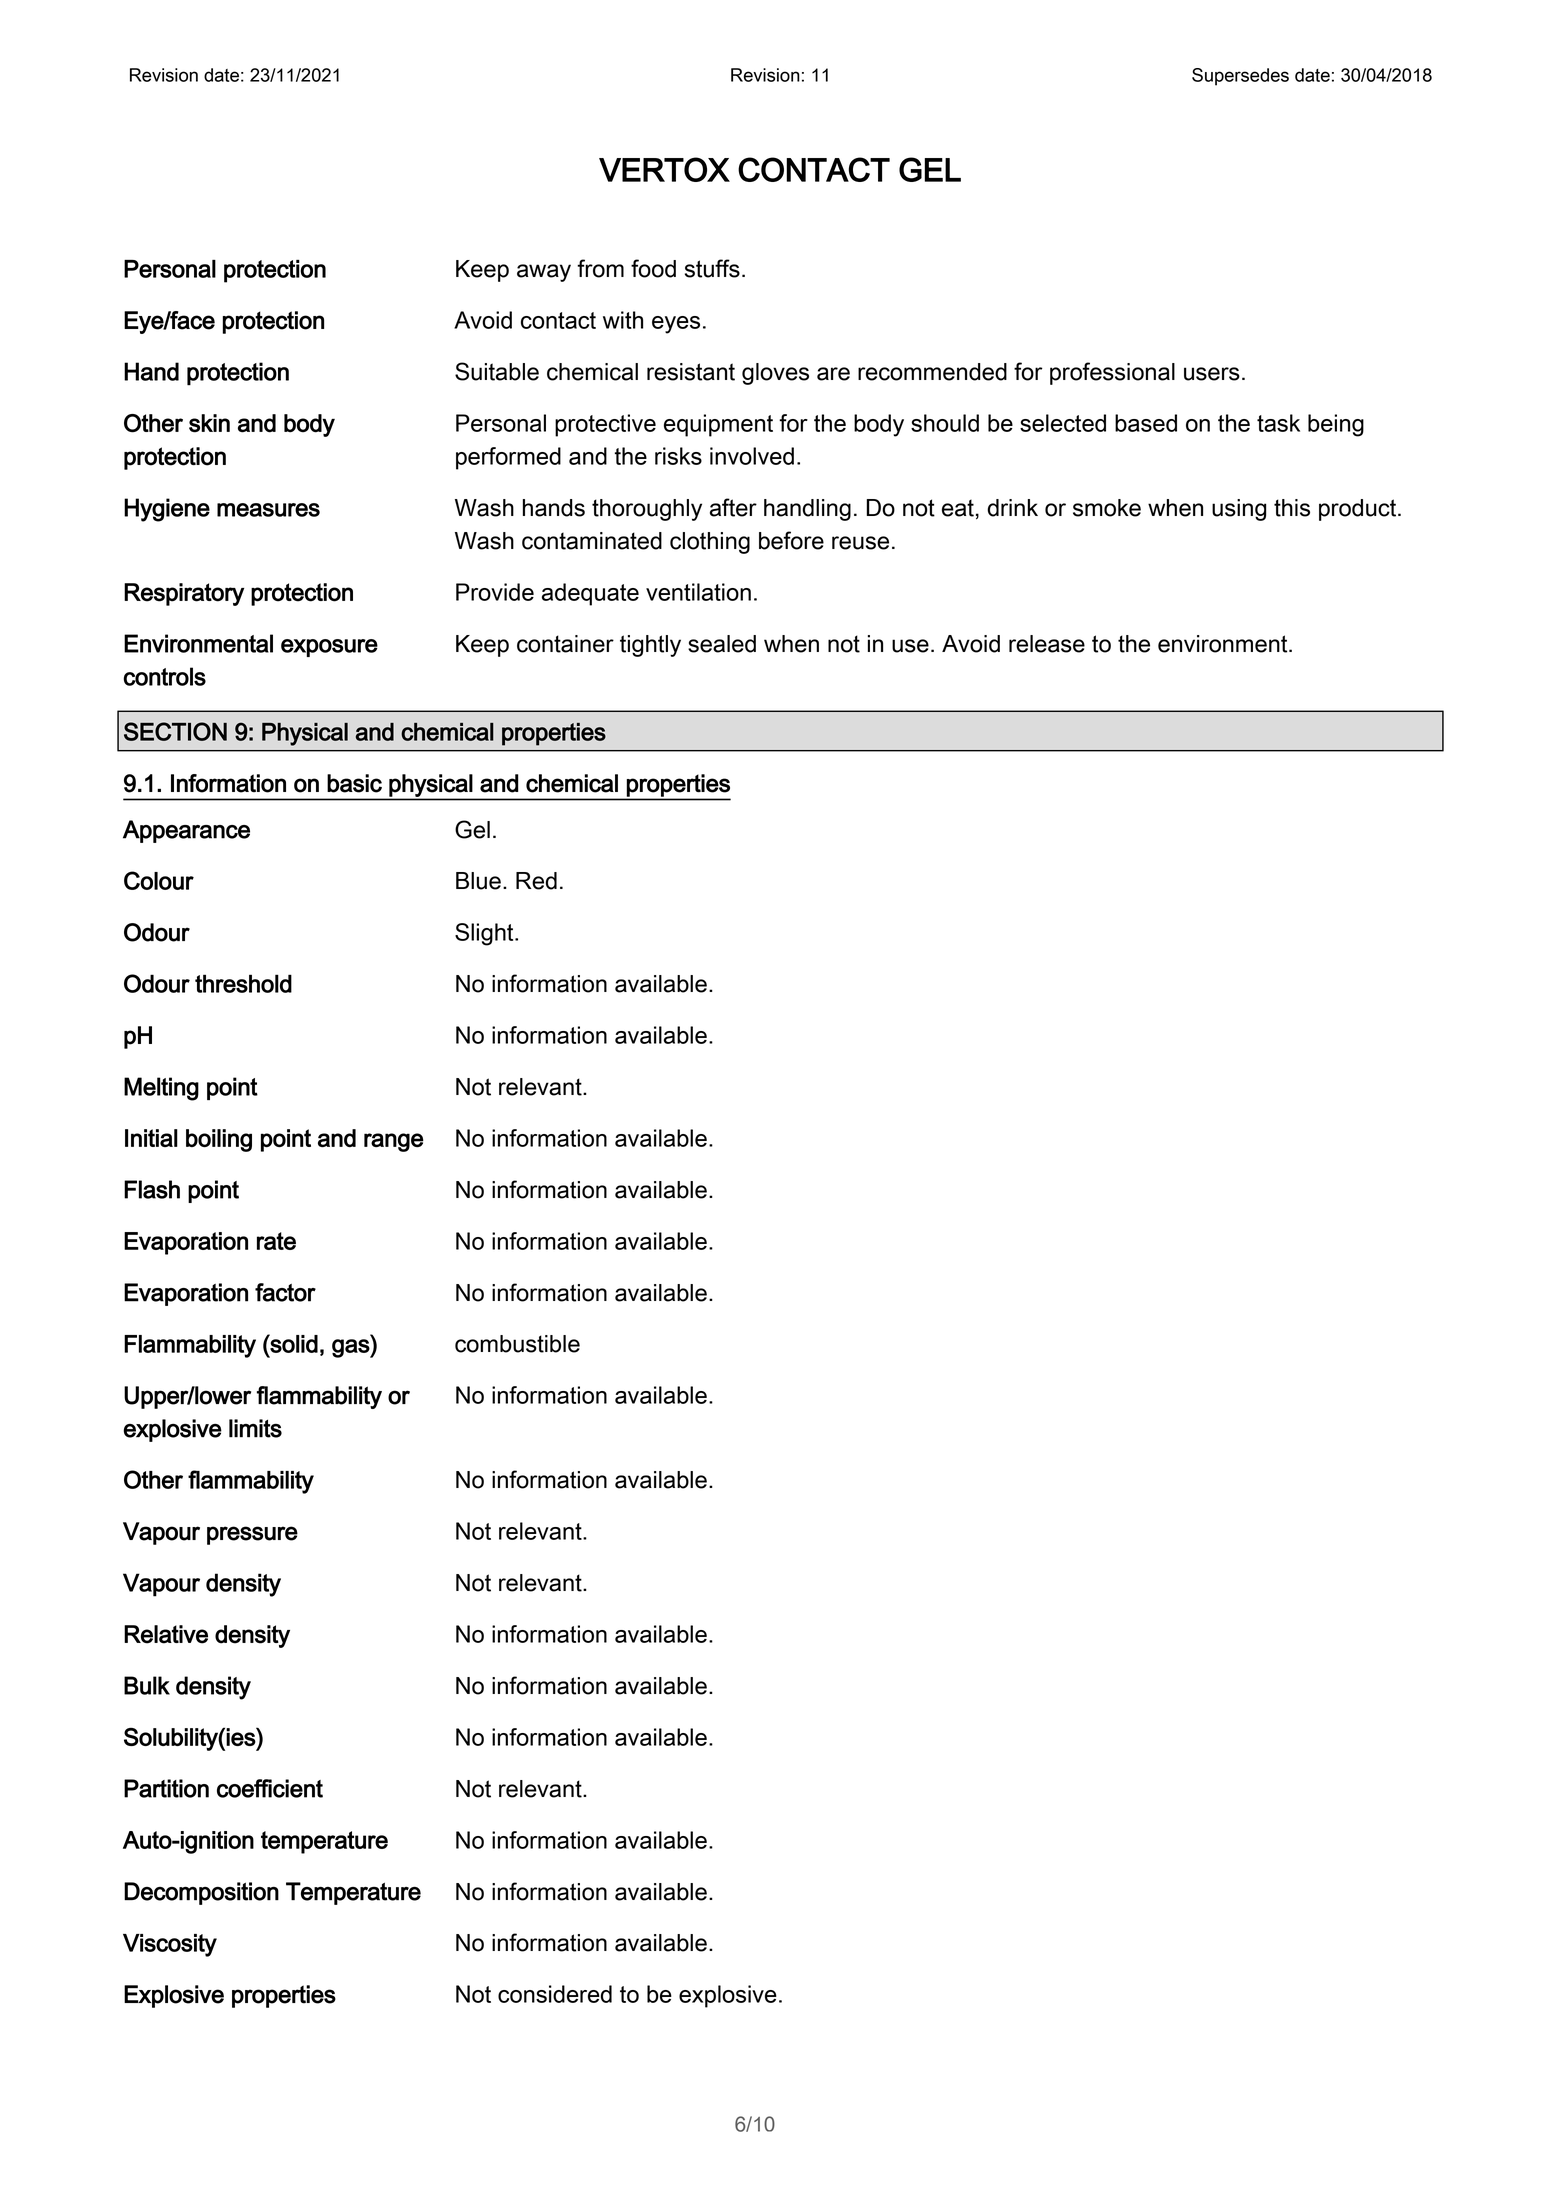  Describe the element at coordinates (555, 1994) in the screenshot. I see `considered` at that location.
